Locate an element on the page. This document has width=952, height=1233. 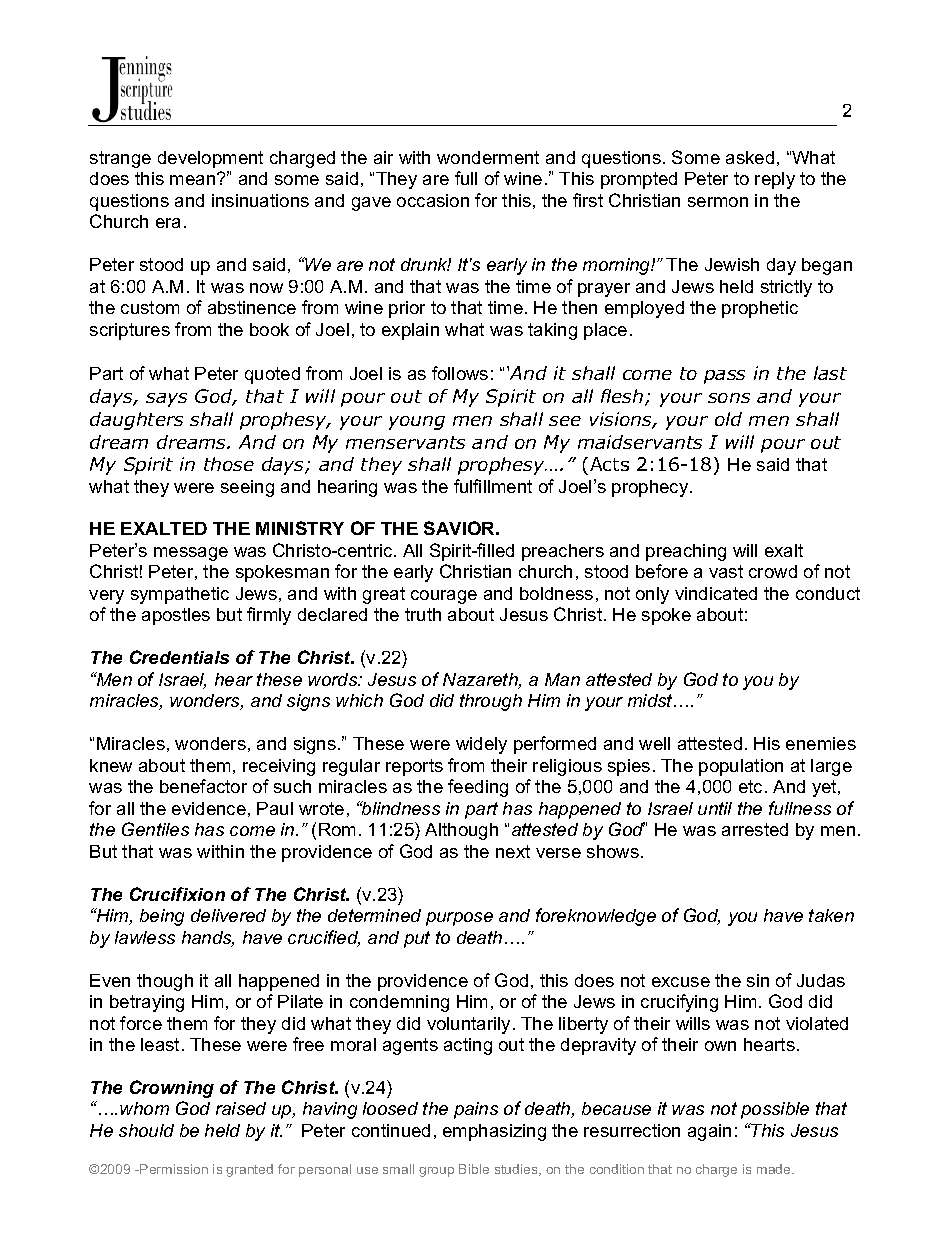
occasion is located at coordinates (433, 200).
